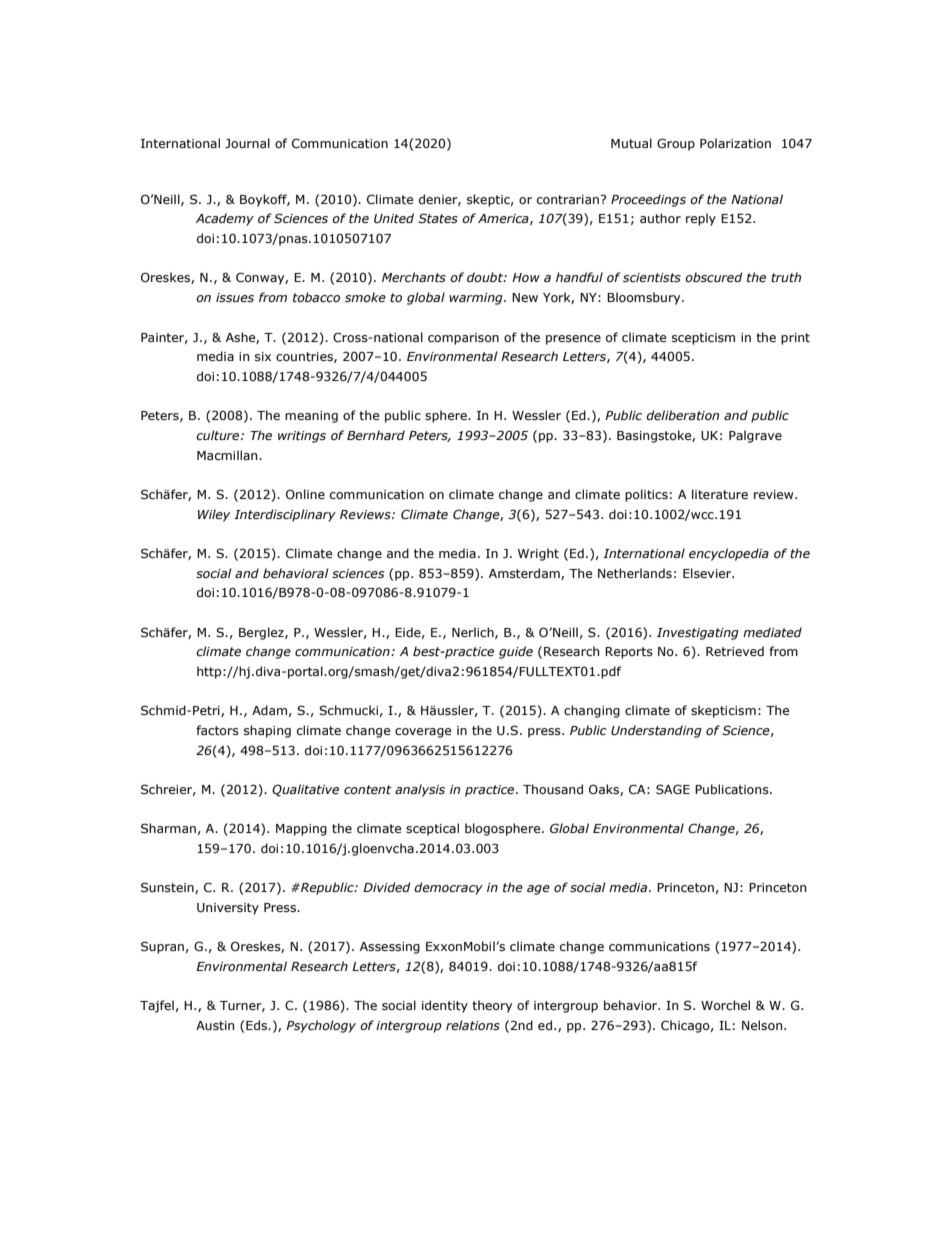 This screenshot has height=1233, width=952. What do you see at coordinates (735, 143) in the screenshot?
I see `Polarization` at bounding box center [735, 143].
